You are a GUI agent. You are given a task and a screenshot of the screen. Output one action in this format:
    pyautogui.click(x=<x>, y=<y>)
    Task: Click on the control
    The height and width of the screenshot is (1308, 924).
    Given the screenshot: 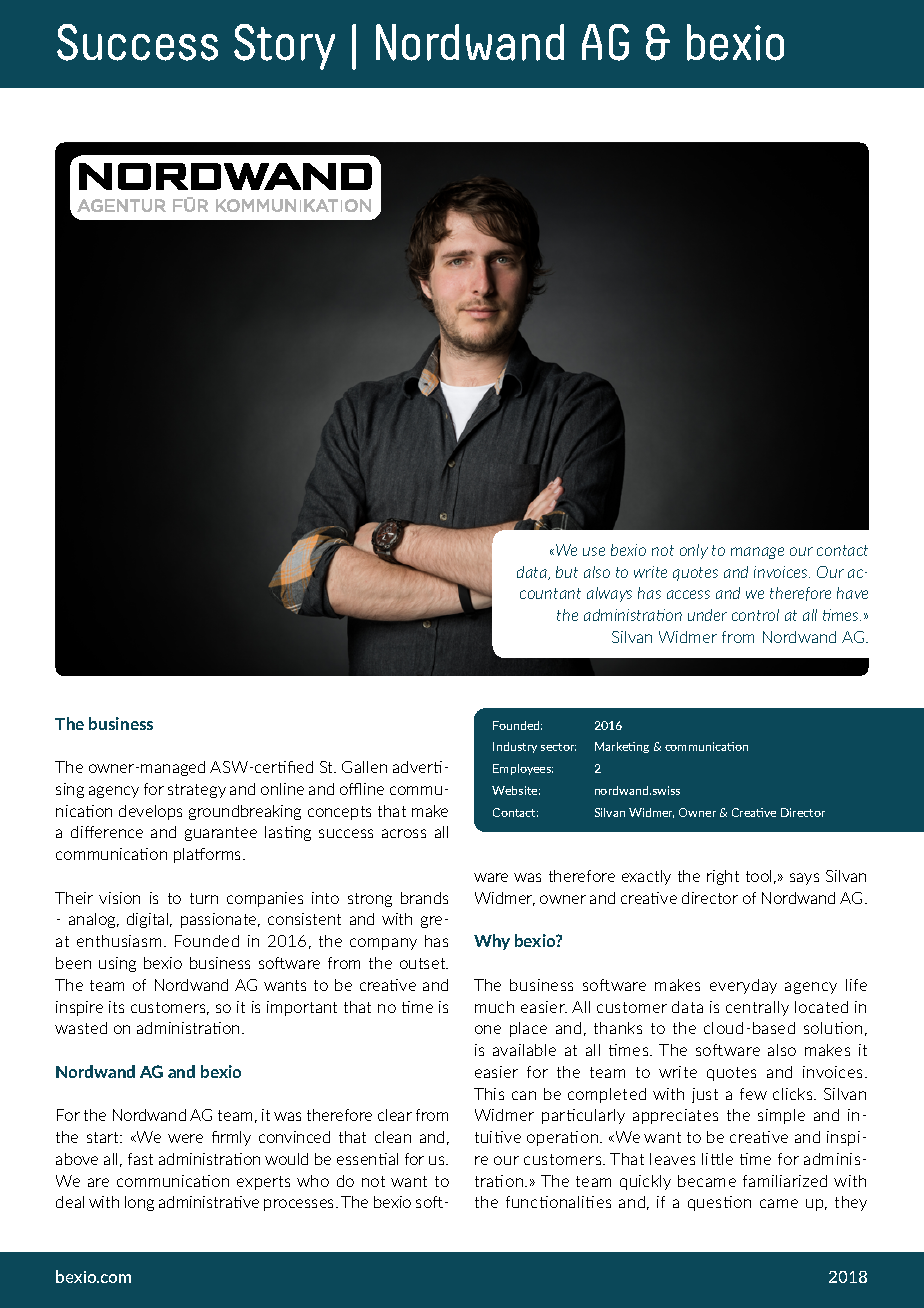 What is the action you would take?
    pyautogui.click(x=755, y=615)
